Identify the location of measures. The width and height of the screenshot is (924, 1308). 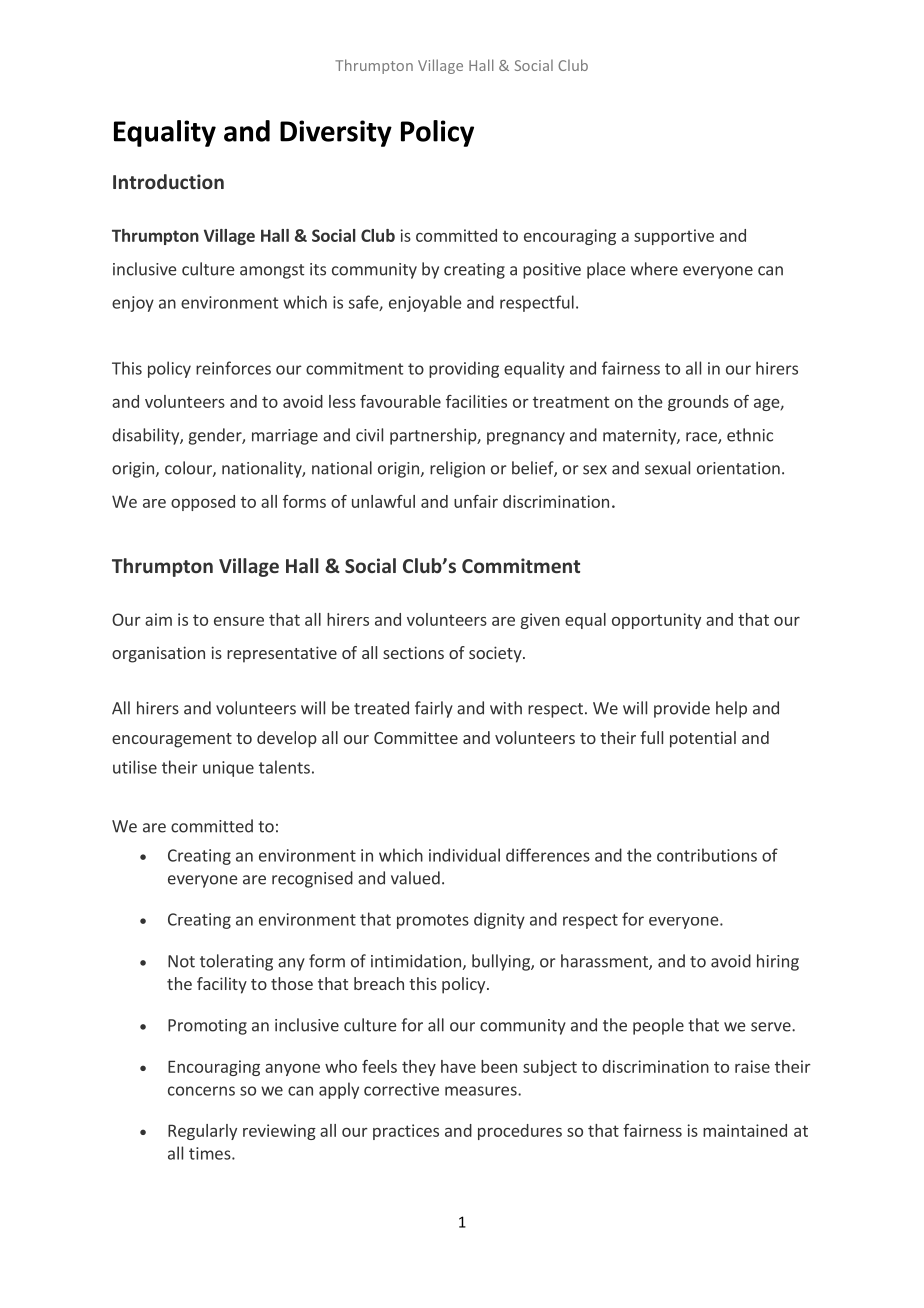
(482, 1091).
